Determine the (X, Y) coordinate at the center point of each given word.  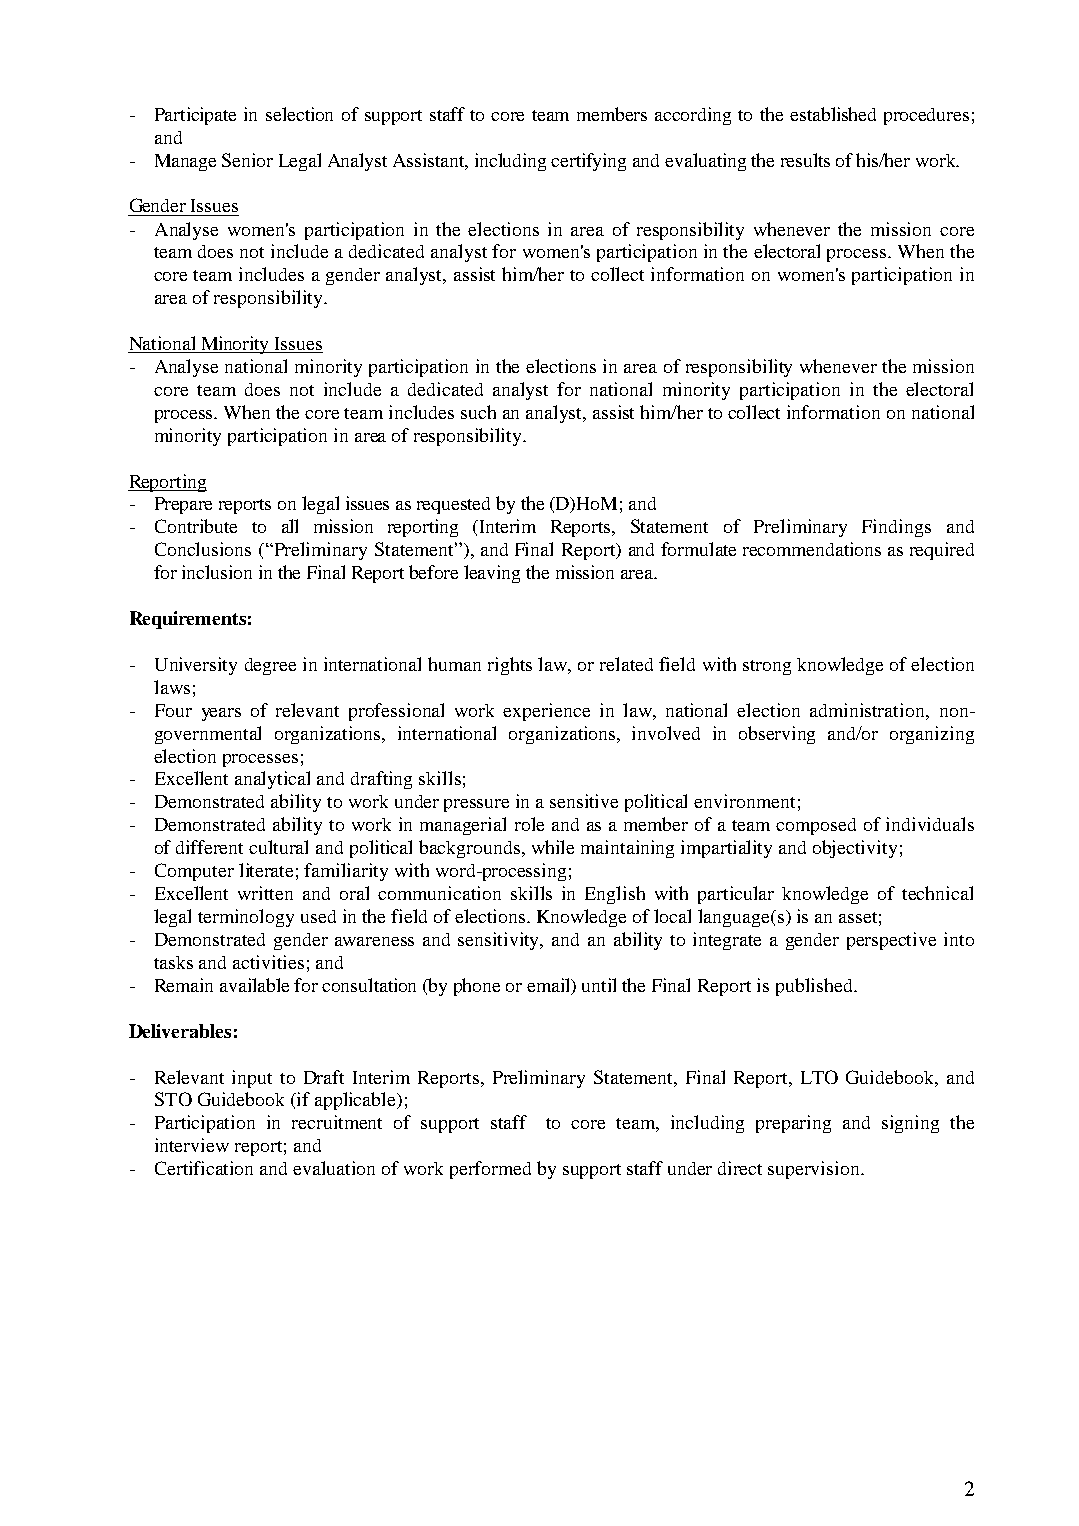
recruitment (337, 1122)
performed (490, 1170)
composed (816, 826)
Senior (247, 160)
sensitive (584, 801)
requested (453, 505)
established (833, 114)
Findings (896, 528)
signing (910, 1124)
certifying (588, 162)
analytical (272, 780)
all (290, 526)
